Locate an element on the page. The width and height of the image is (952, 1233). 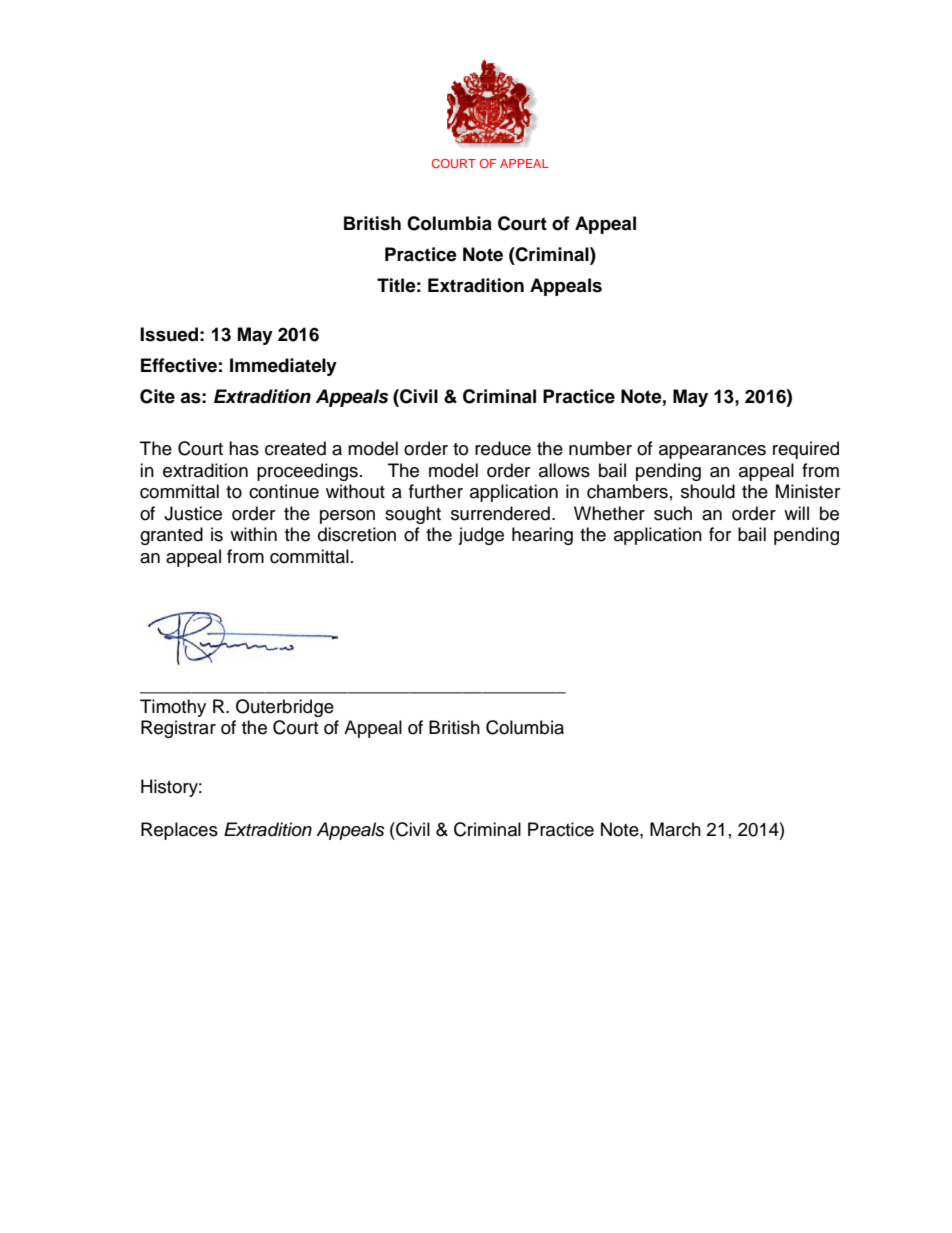
Registrar is located at coordinates (178, 729).
